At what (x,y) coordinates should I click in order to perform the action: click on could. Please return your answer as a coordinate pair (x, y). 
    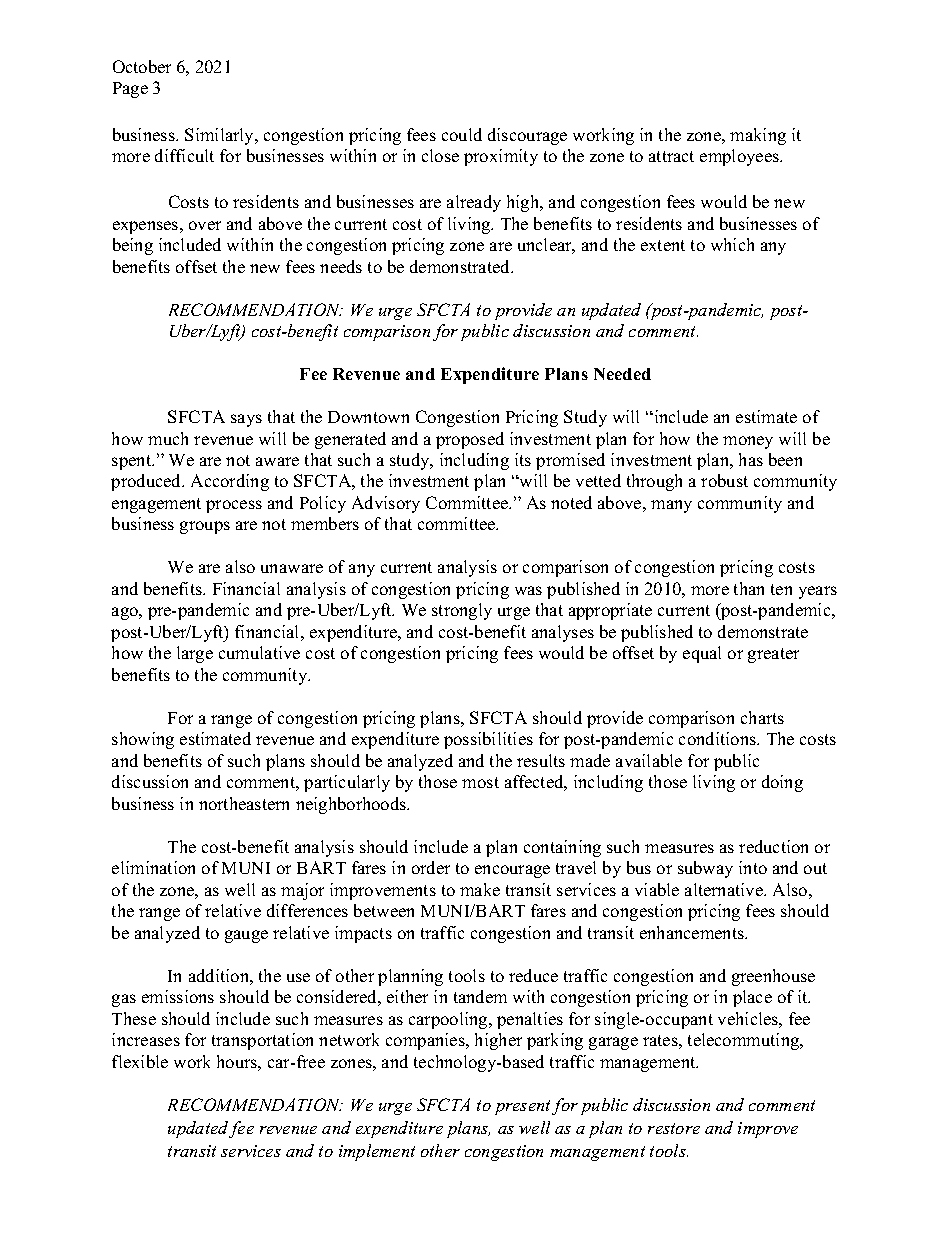
    Looking at the image, I should click on (462, 134).
